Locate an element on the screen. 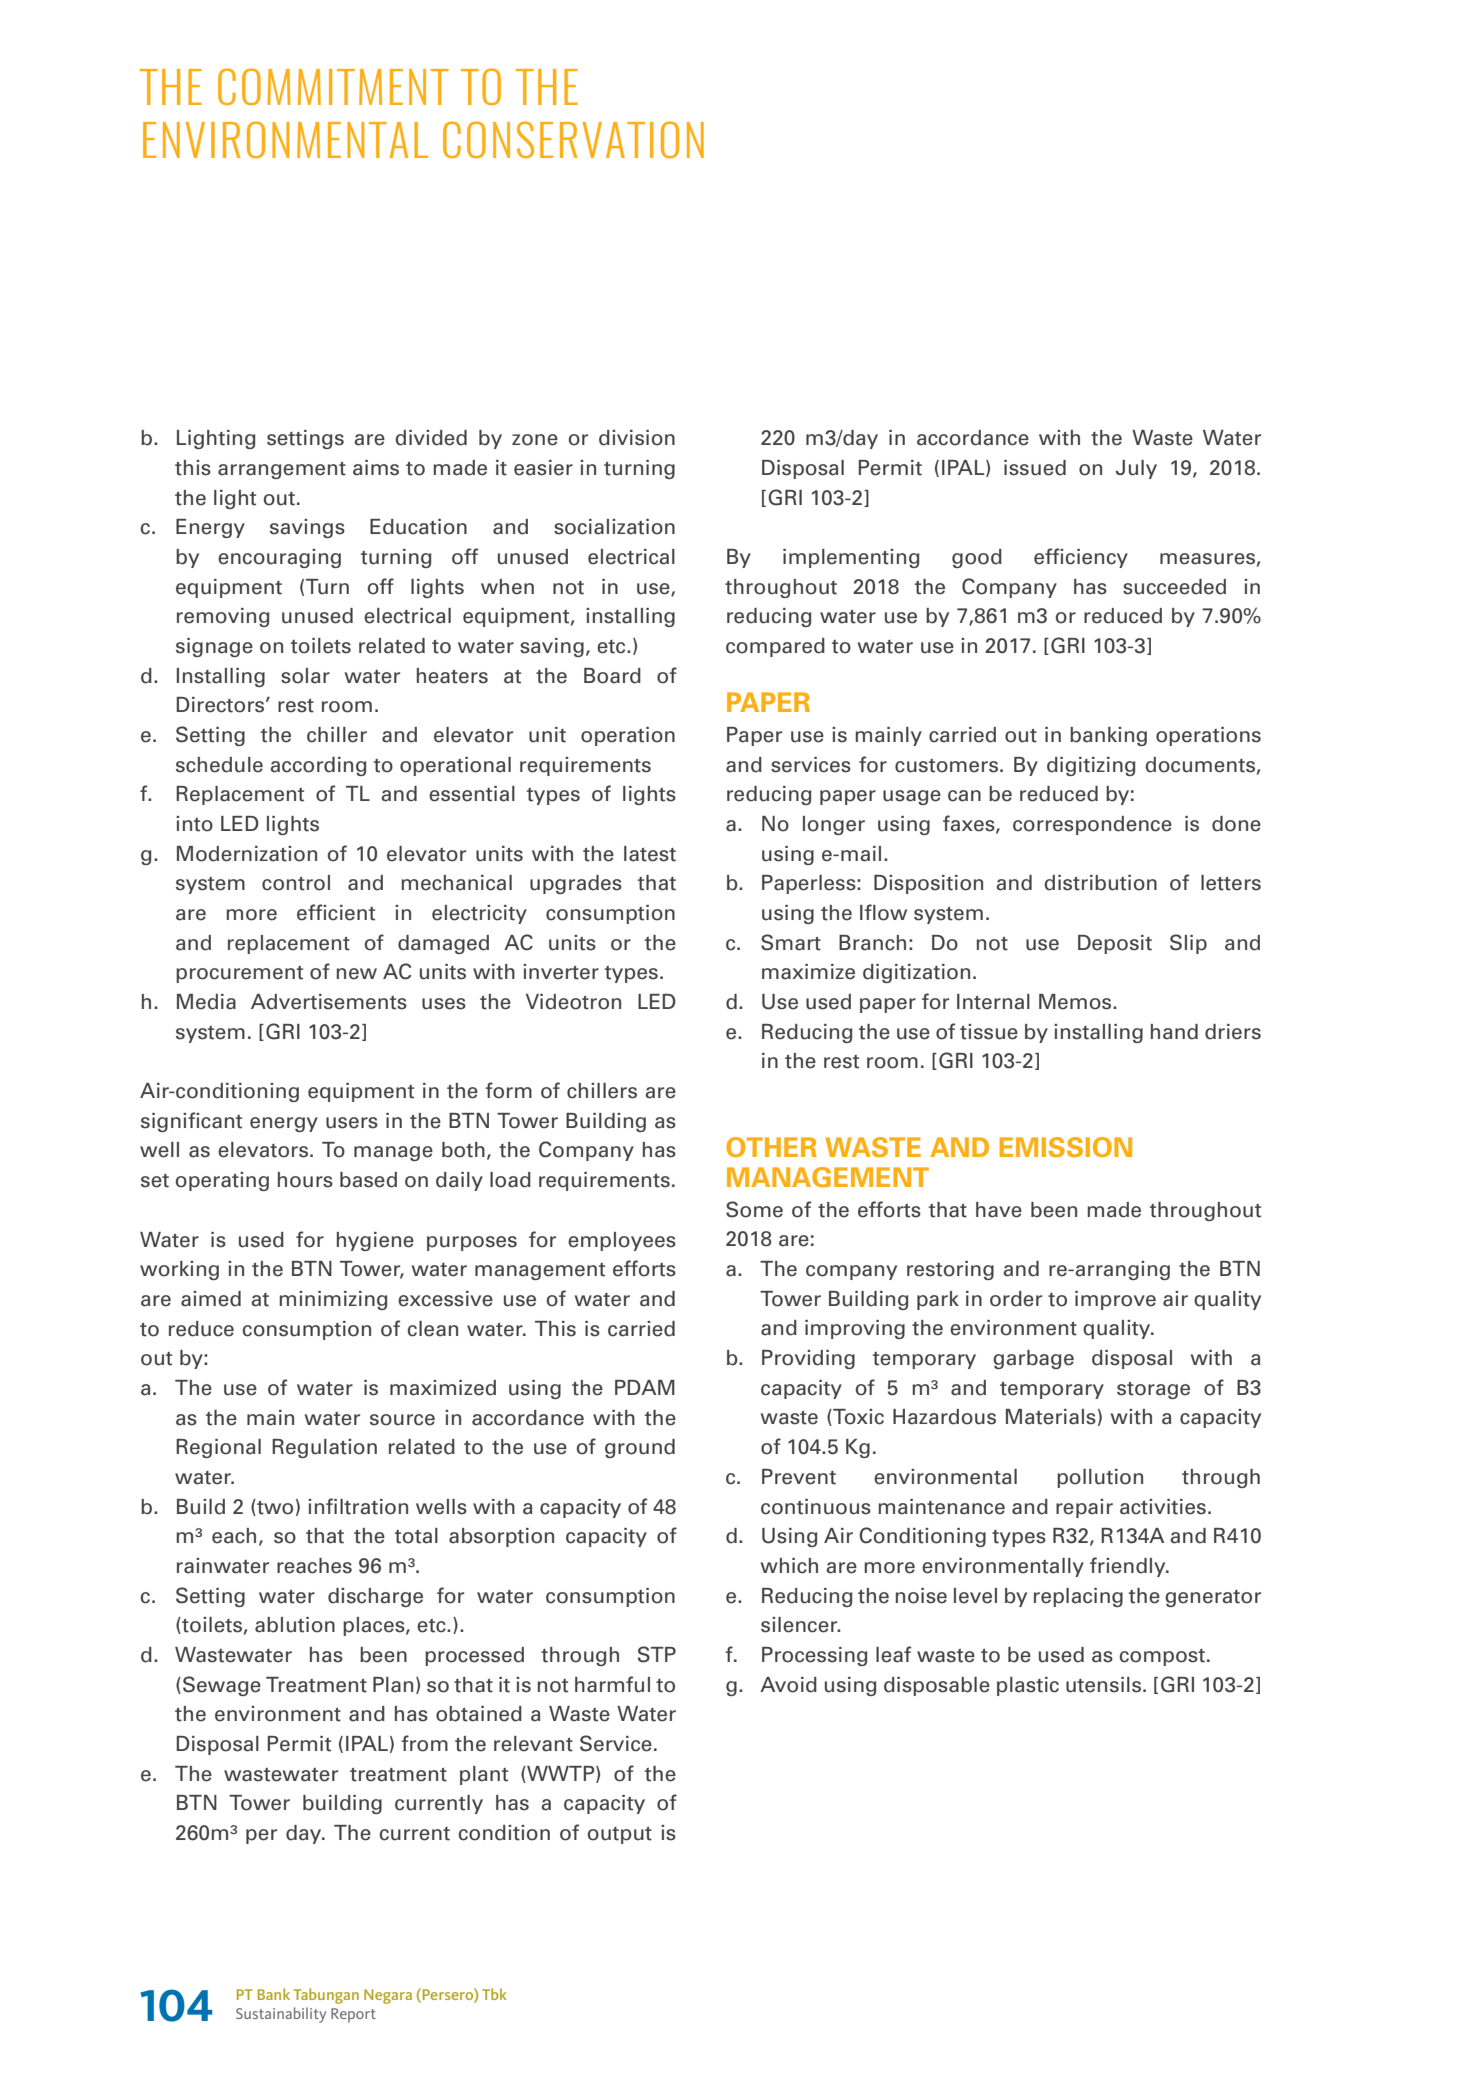 The width and height of the screenshot is (1472, 2082). July is located at coordinates (1136, 469).
